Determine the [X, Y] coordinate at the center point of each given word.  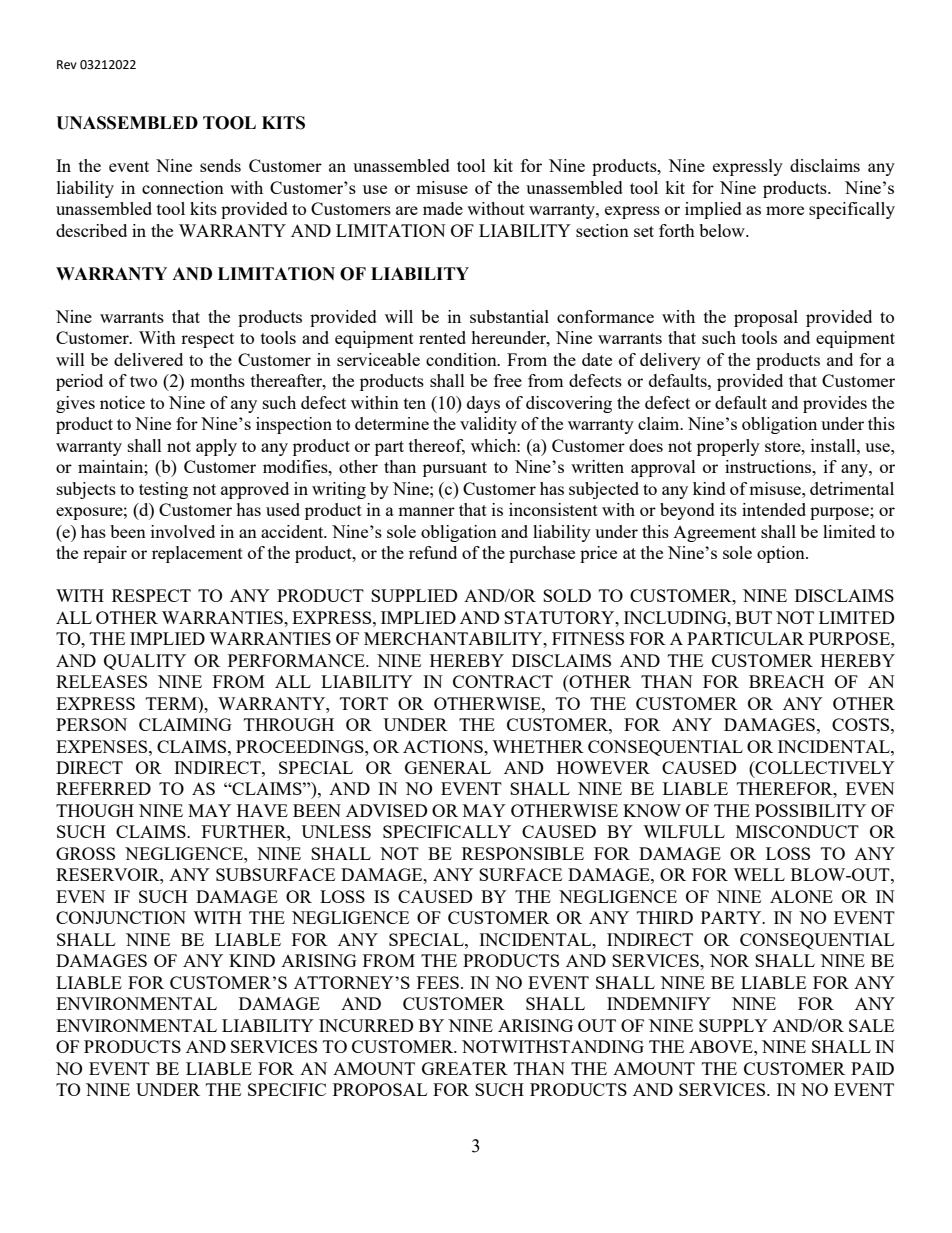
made [443, 208]
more [785, 210]
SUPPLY [733, 1025]
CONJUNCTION [121, 917]
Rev [67, 65]
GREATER [465, 1068]
